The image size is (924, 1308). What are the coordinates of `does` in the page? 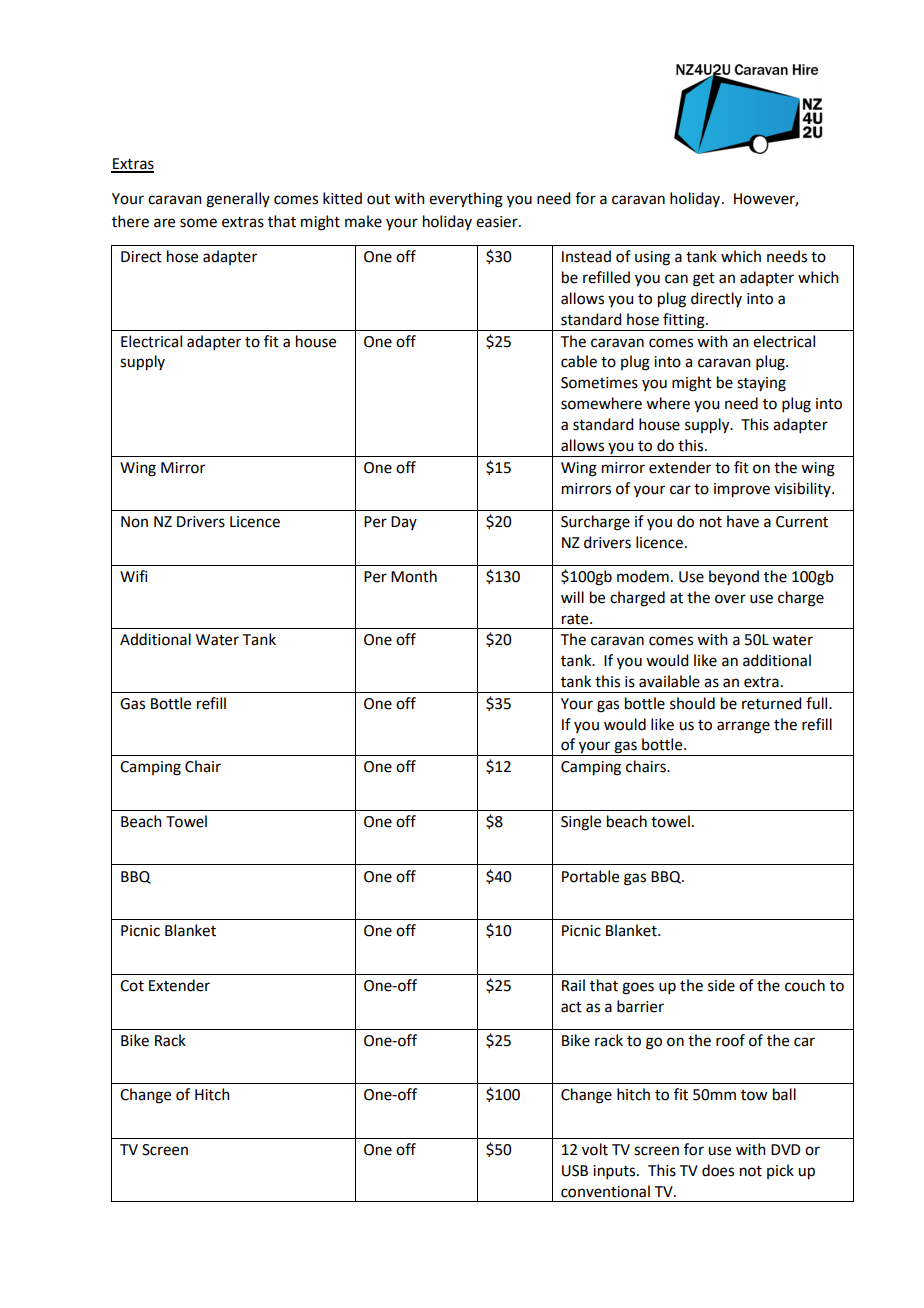 It's located at (718, 1170).
